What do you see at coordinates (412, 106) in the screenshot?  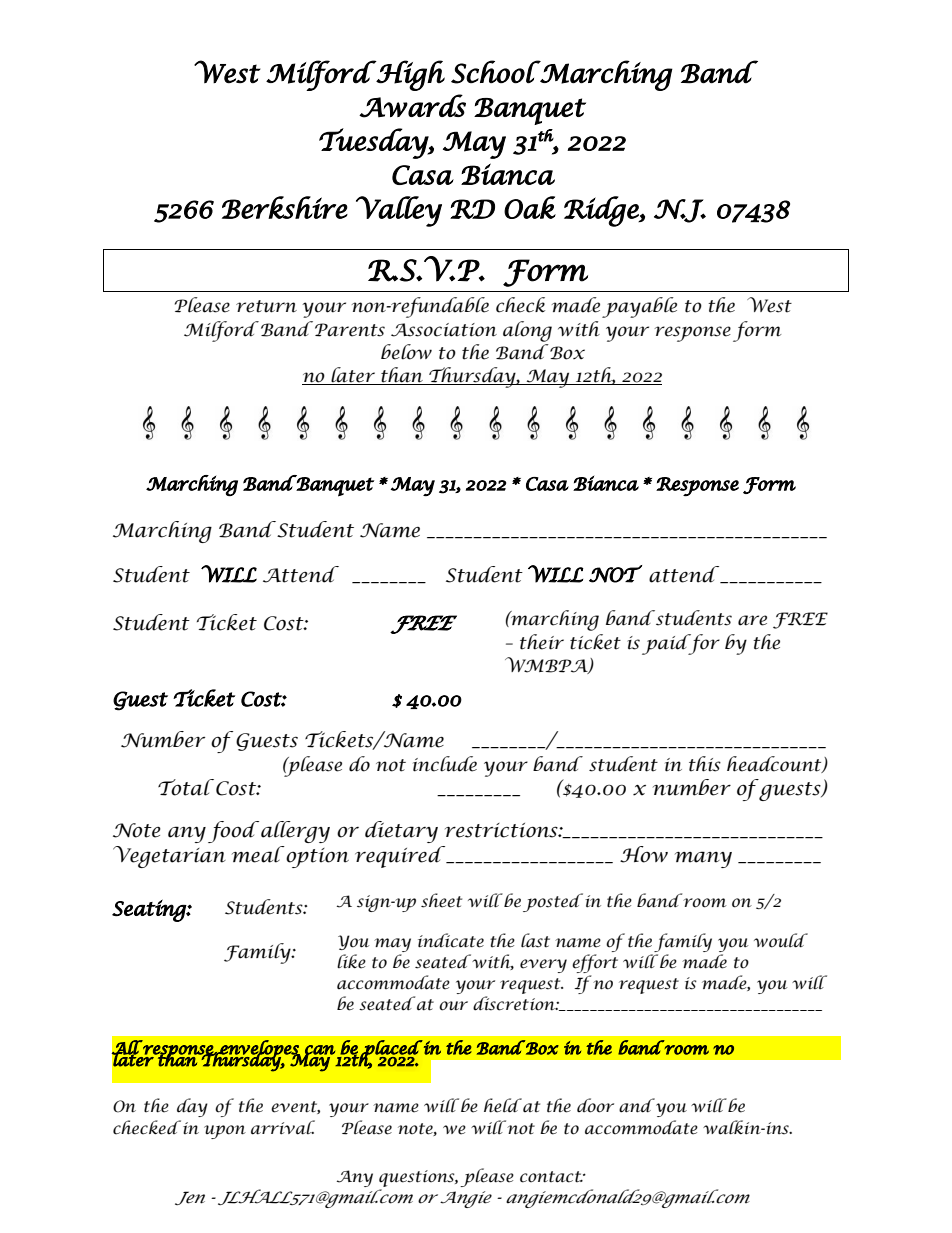 I see `Awards` at bounding box center [412, 106].
